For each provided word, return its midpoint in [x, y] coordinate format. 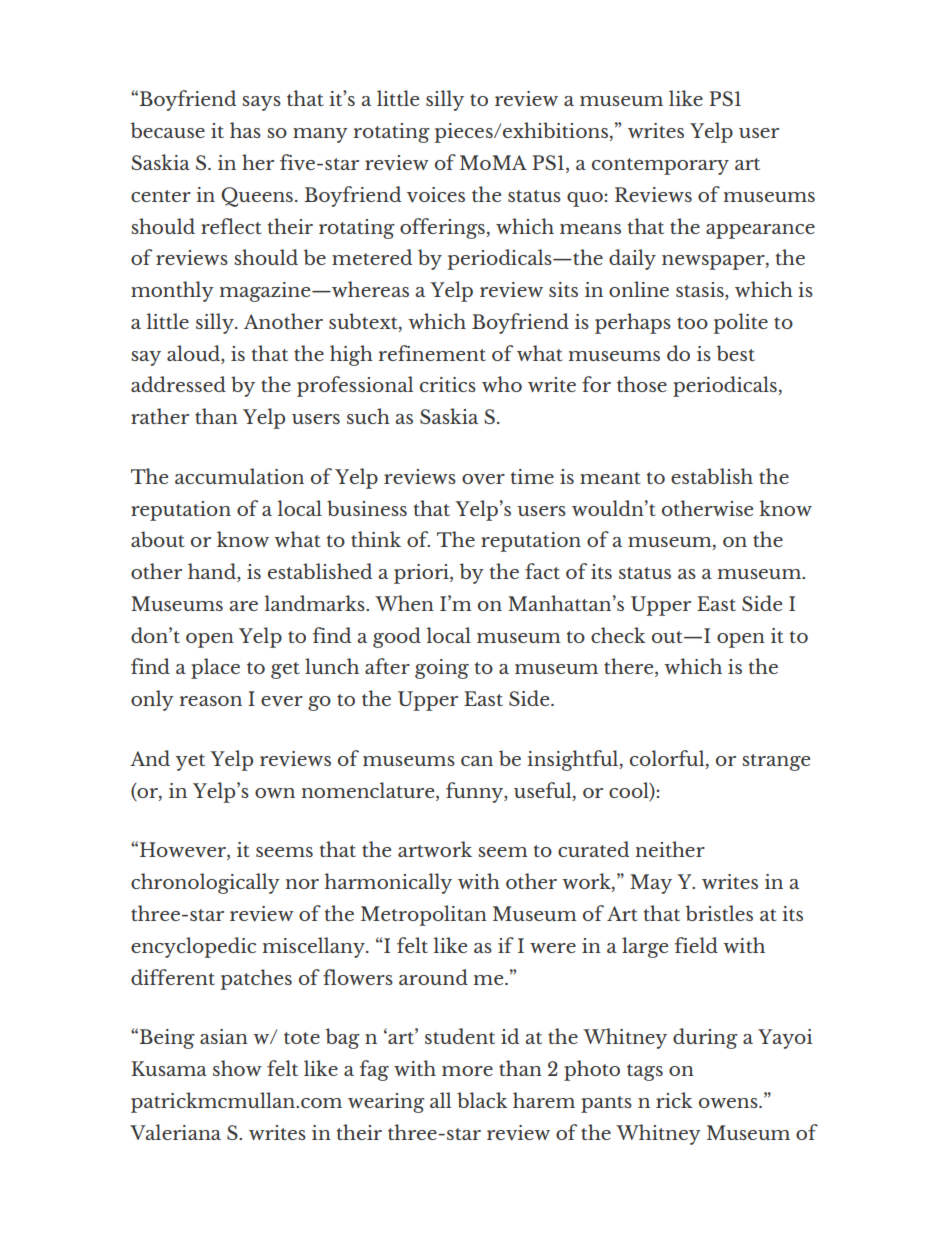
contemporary [660, 166]
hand [213, 572]
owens [729, 1103]
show [237, 1068]
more [467, 1071]
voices [436, 195]
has [245, 130]
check [618, 635]
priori [422, 574]
